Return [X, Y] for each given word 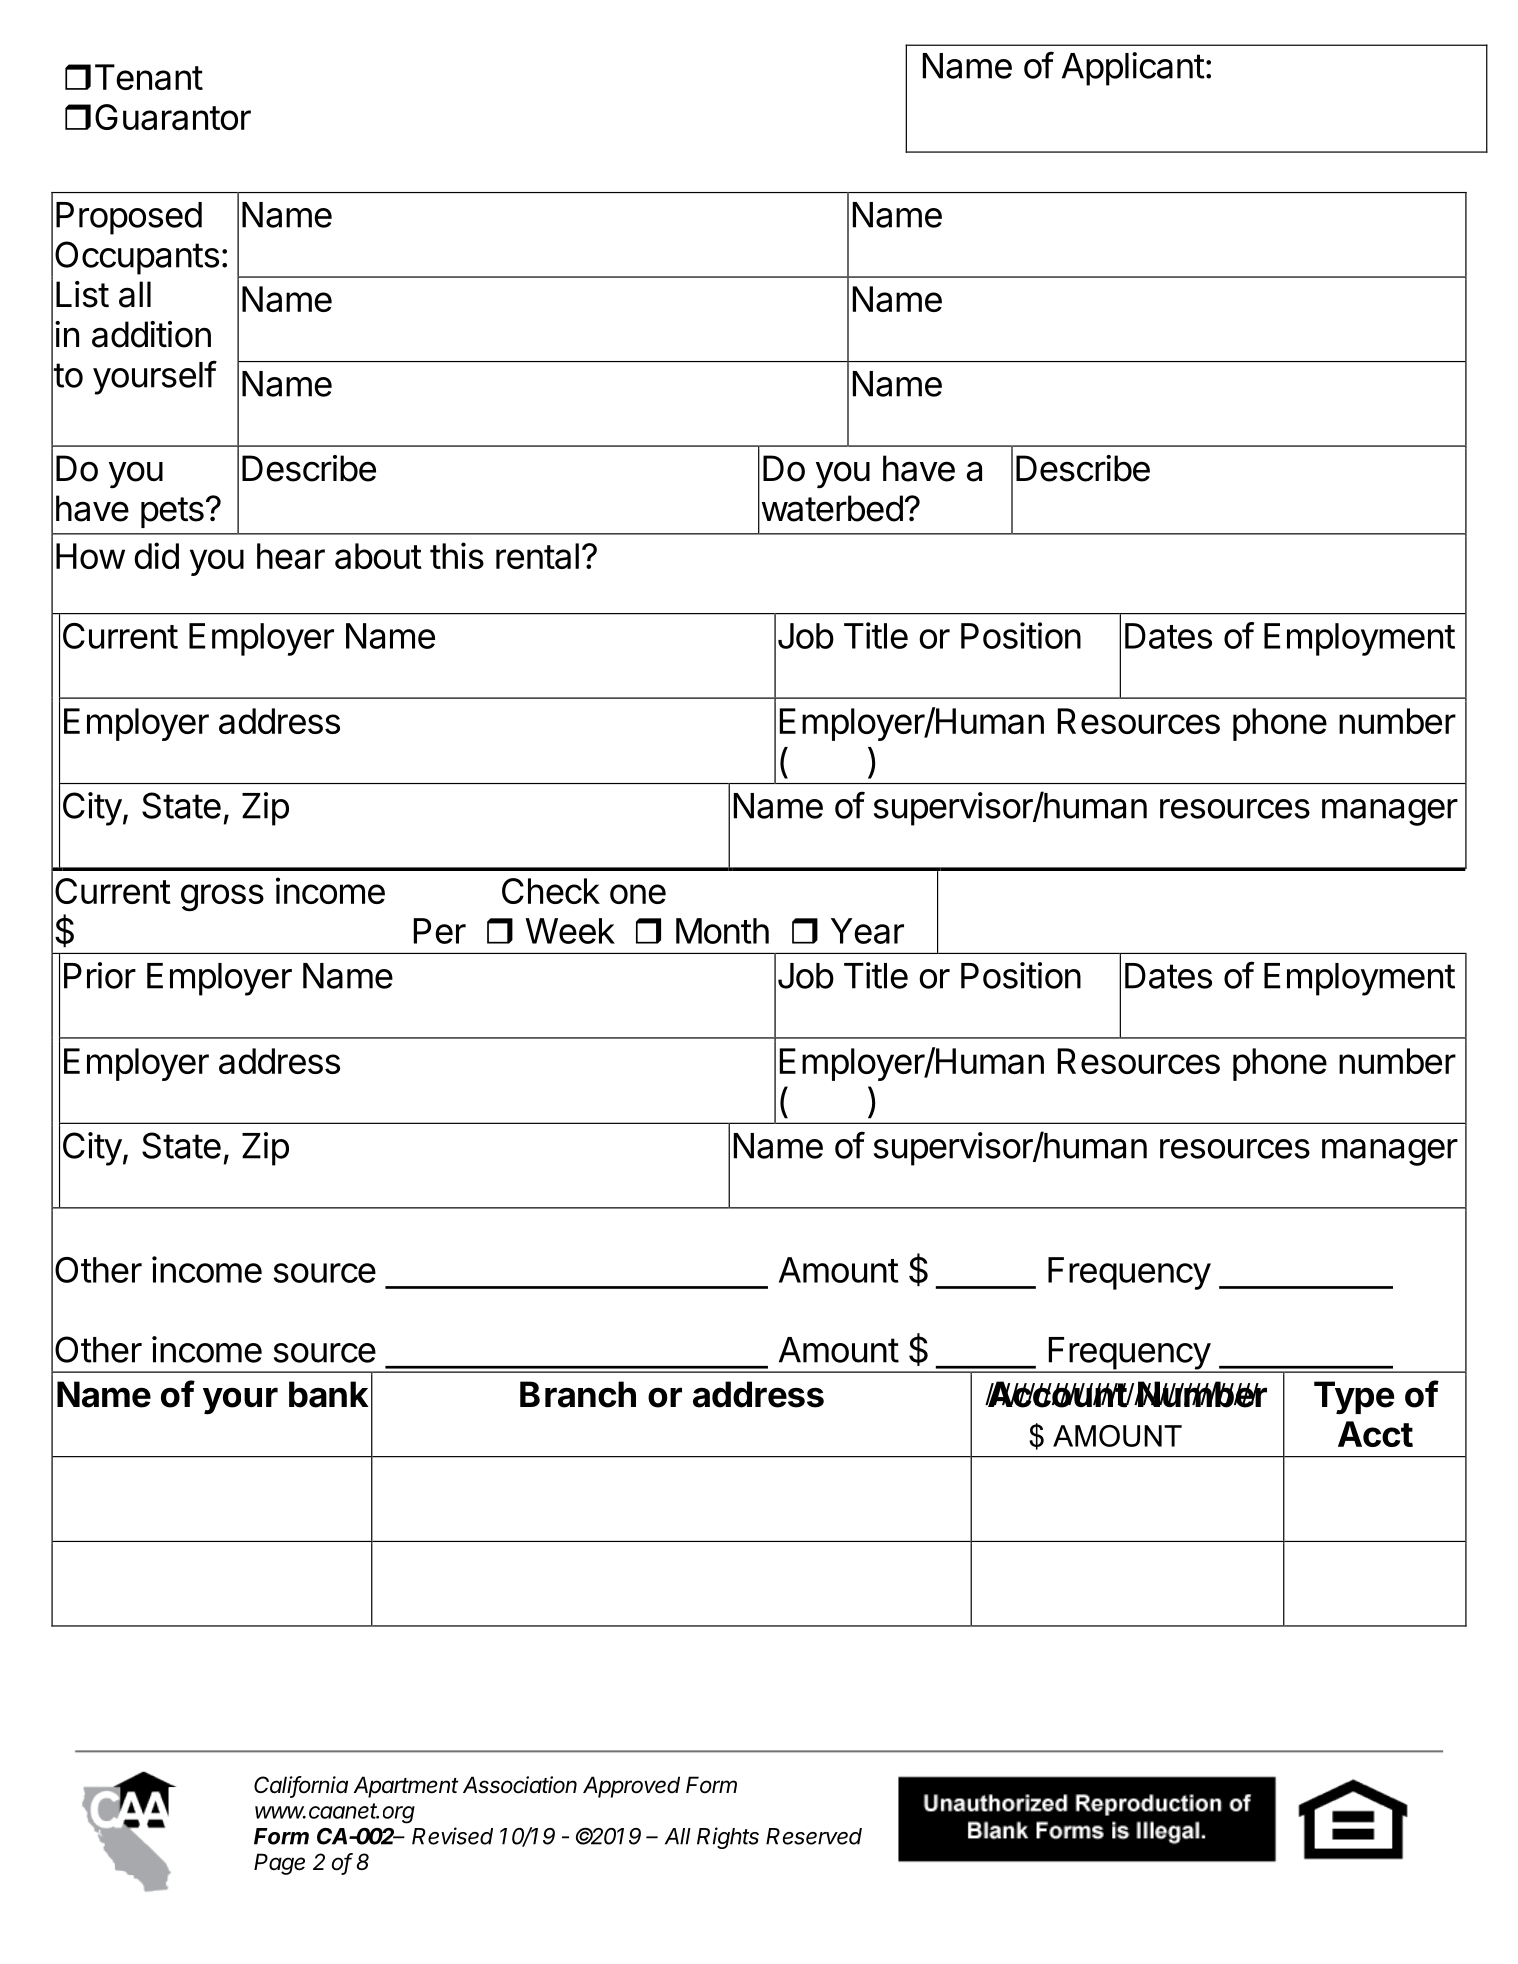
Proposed [129, 218]
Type [1354, 1398]
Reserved [814, 1836]
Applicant [1133, 69]
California [301, 1786]
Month [722, 931]
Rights [728, 1838]
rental [537, 556]
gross [222, 898]
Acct [1375, 1434]
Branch [578, 1394]
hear [291, 556]
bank [329, 1394]
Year [867, 931]
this [457, 555]
